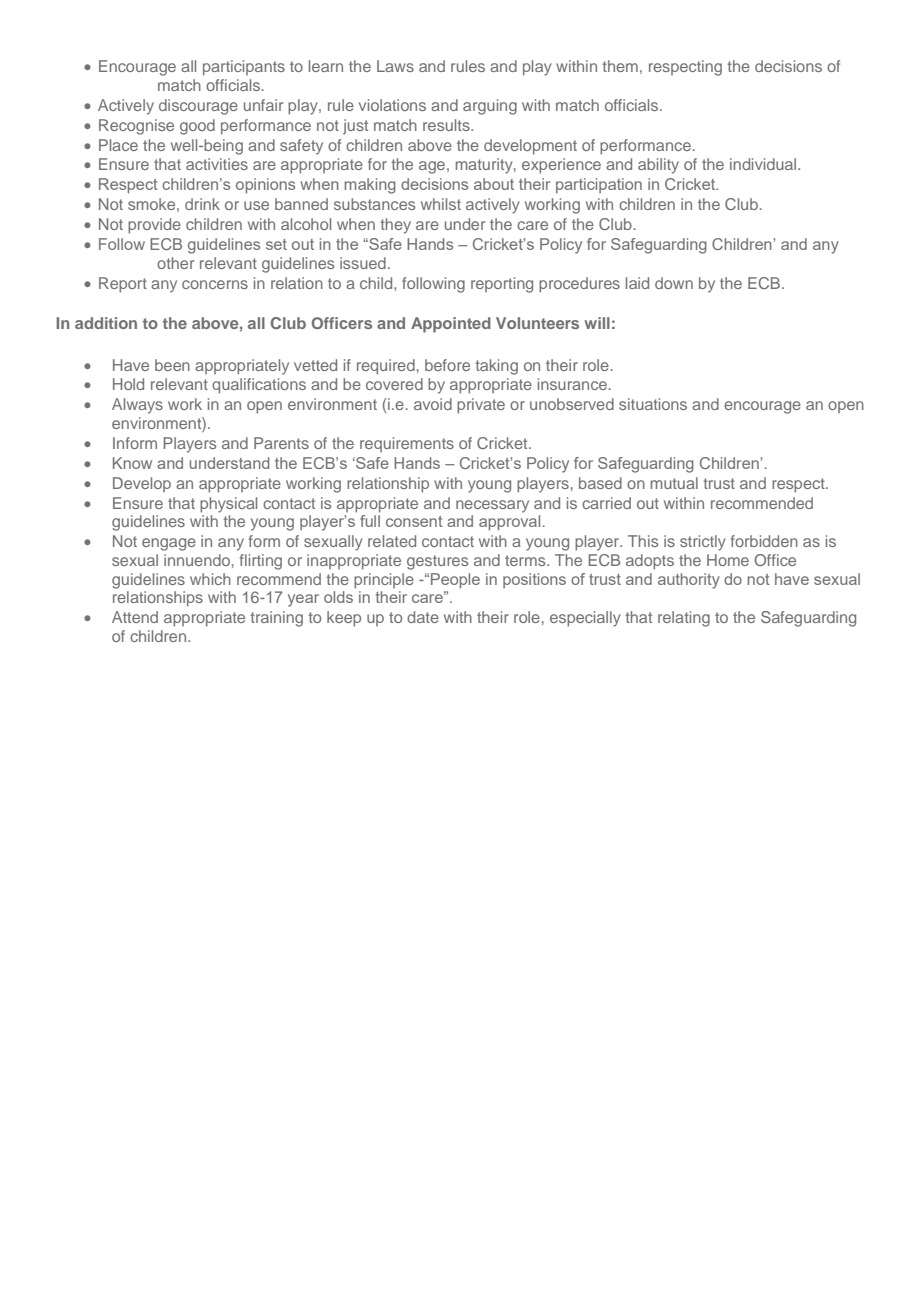  I want to click on date, so click(423, 617).
